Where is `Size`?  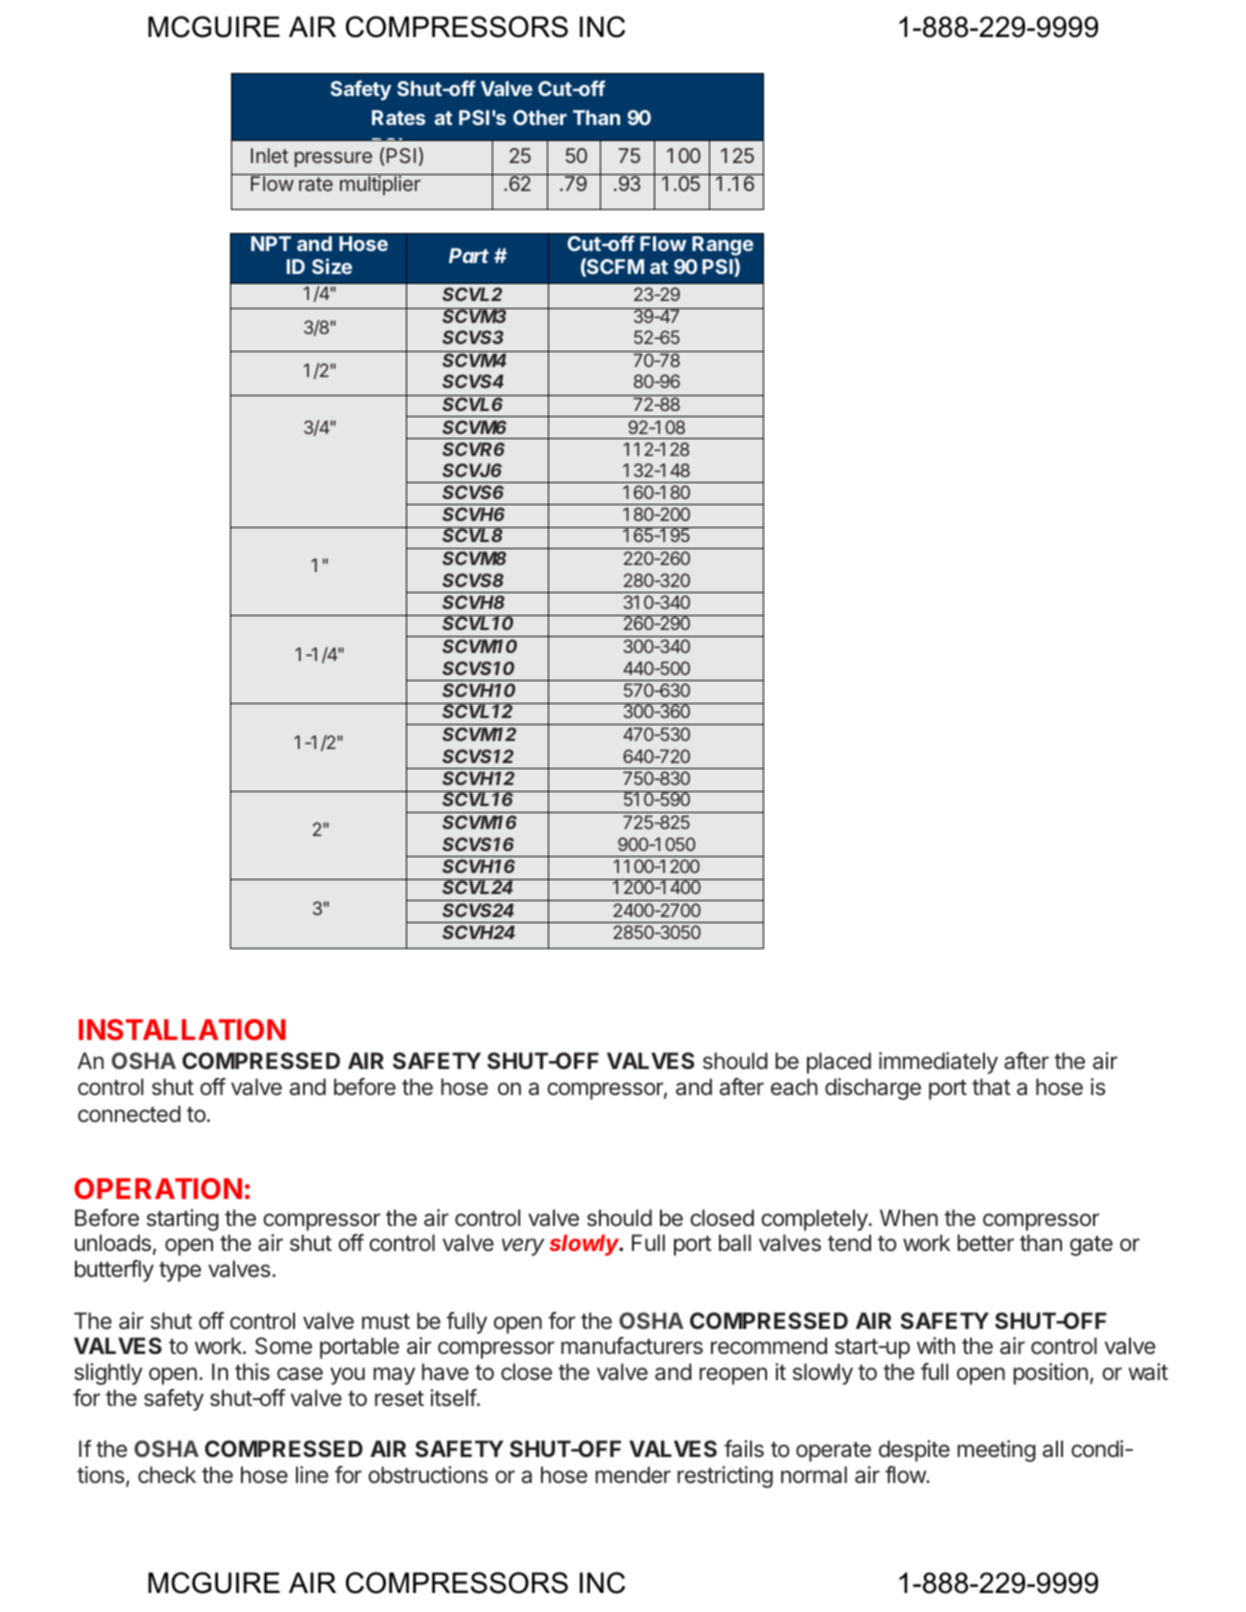 Size is located at coordinates (332, 266).
